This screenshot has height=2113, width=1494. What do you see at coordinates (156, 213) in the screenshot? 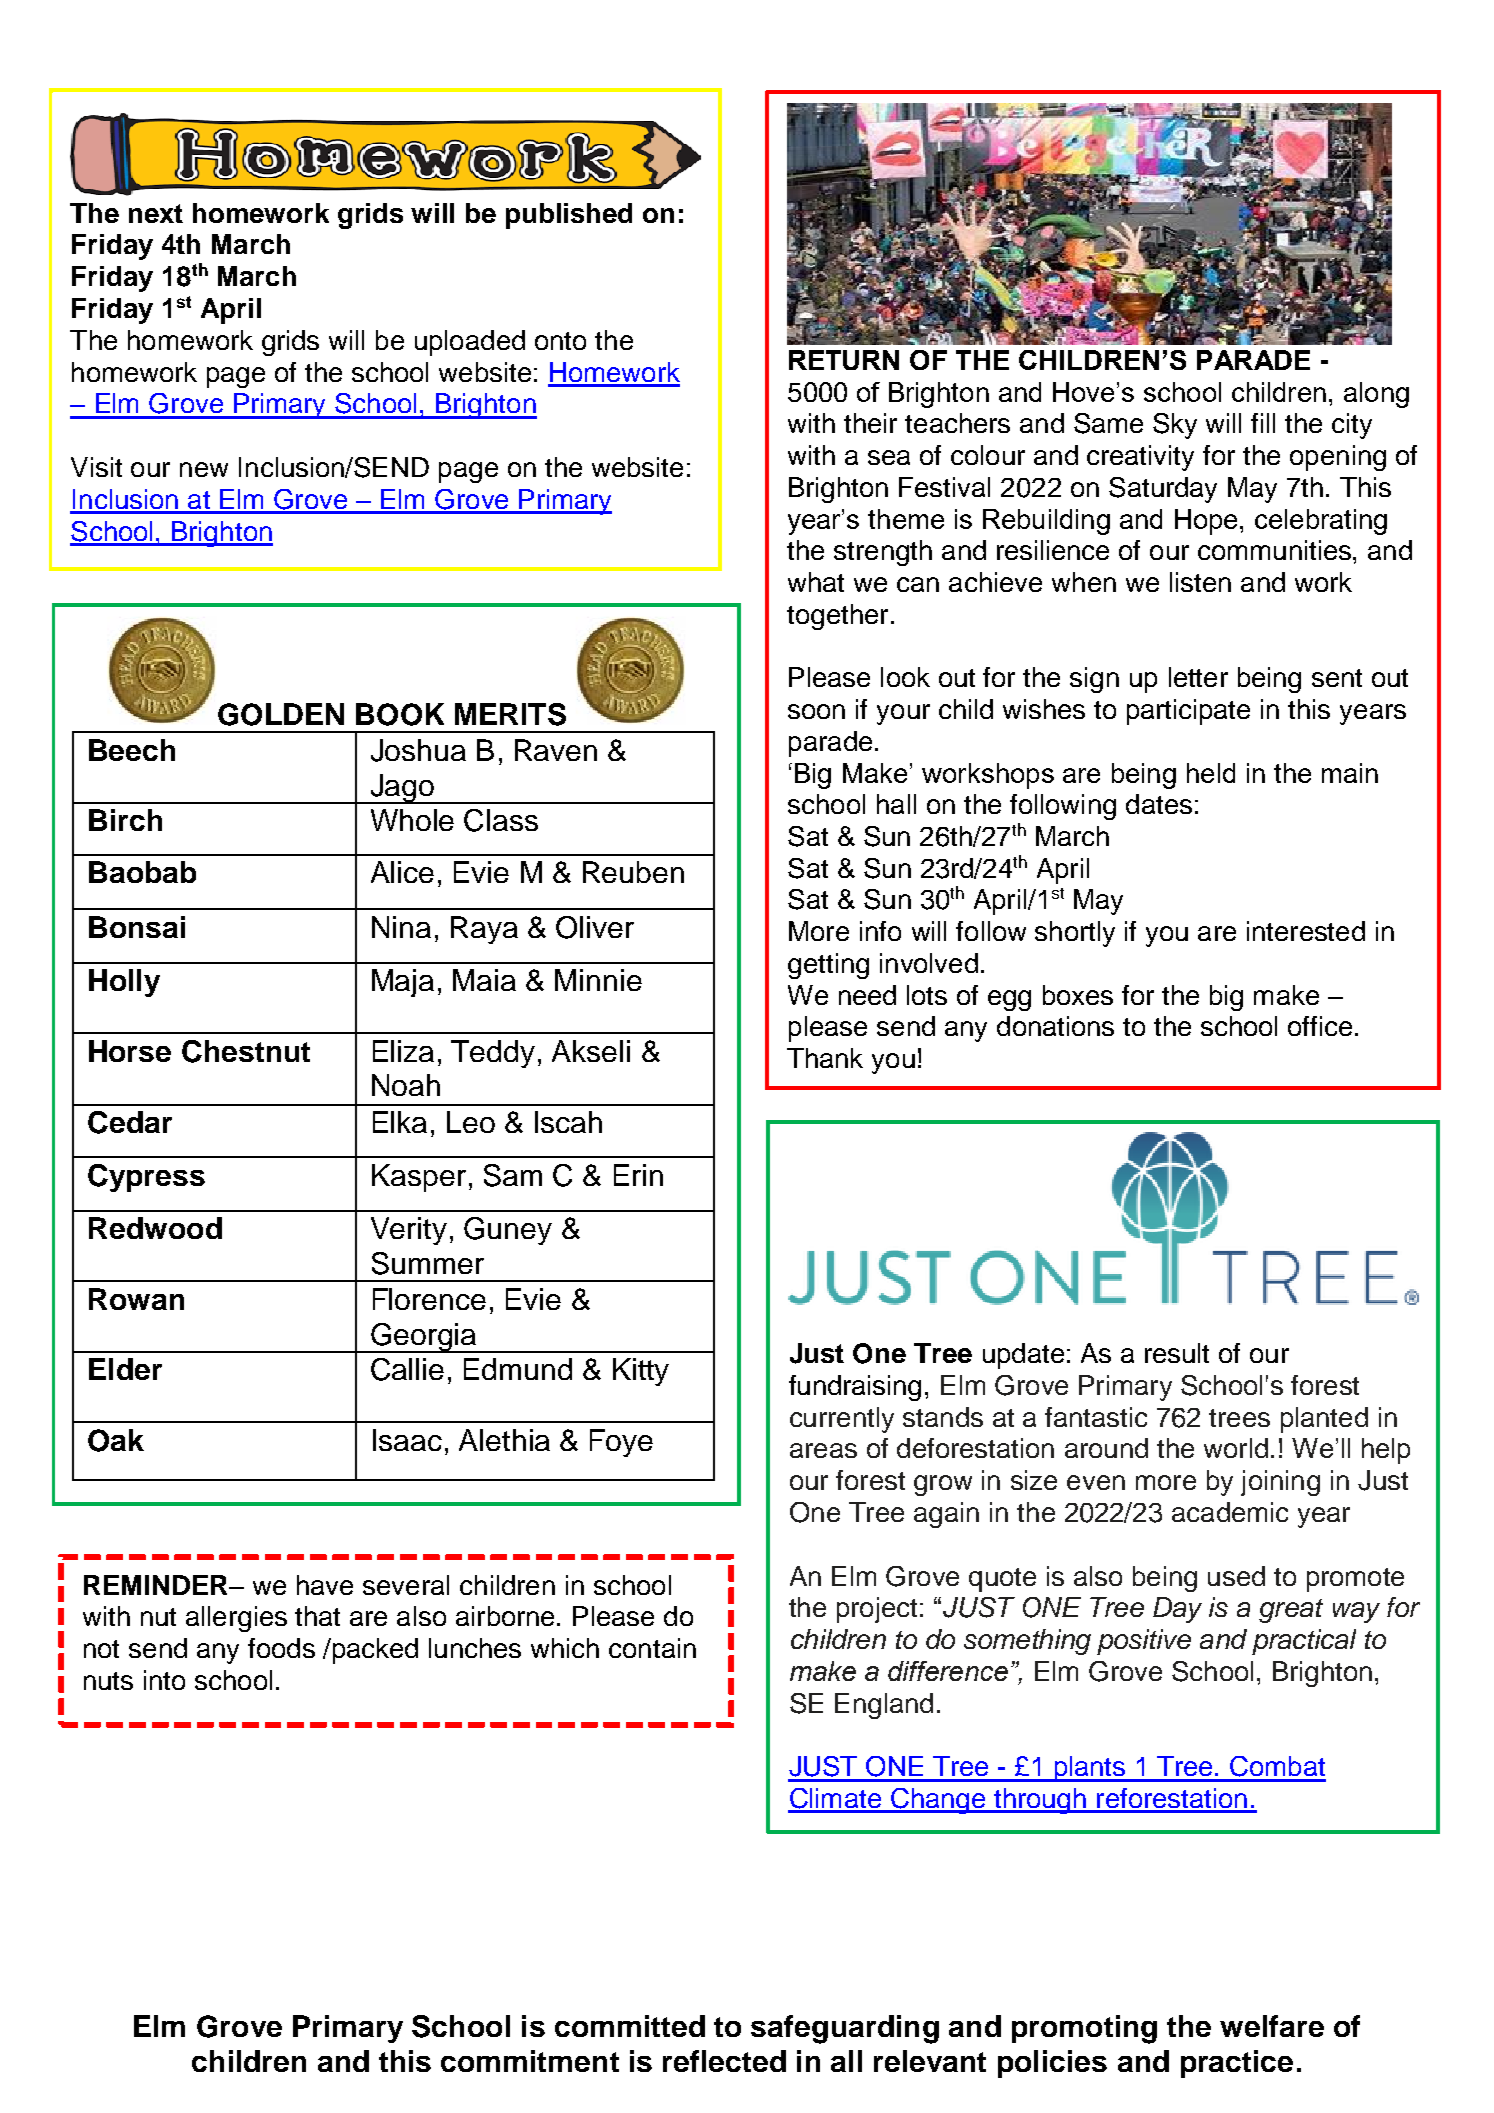
I see `next` at bounding box center [156, 213].
